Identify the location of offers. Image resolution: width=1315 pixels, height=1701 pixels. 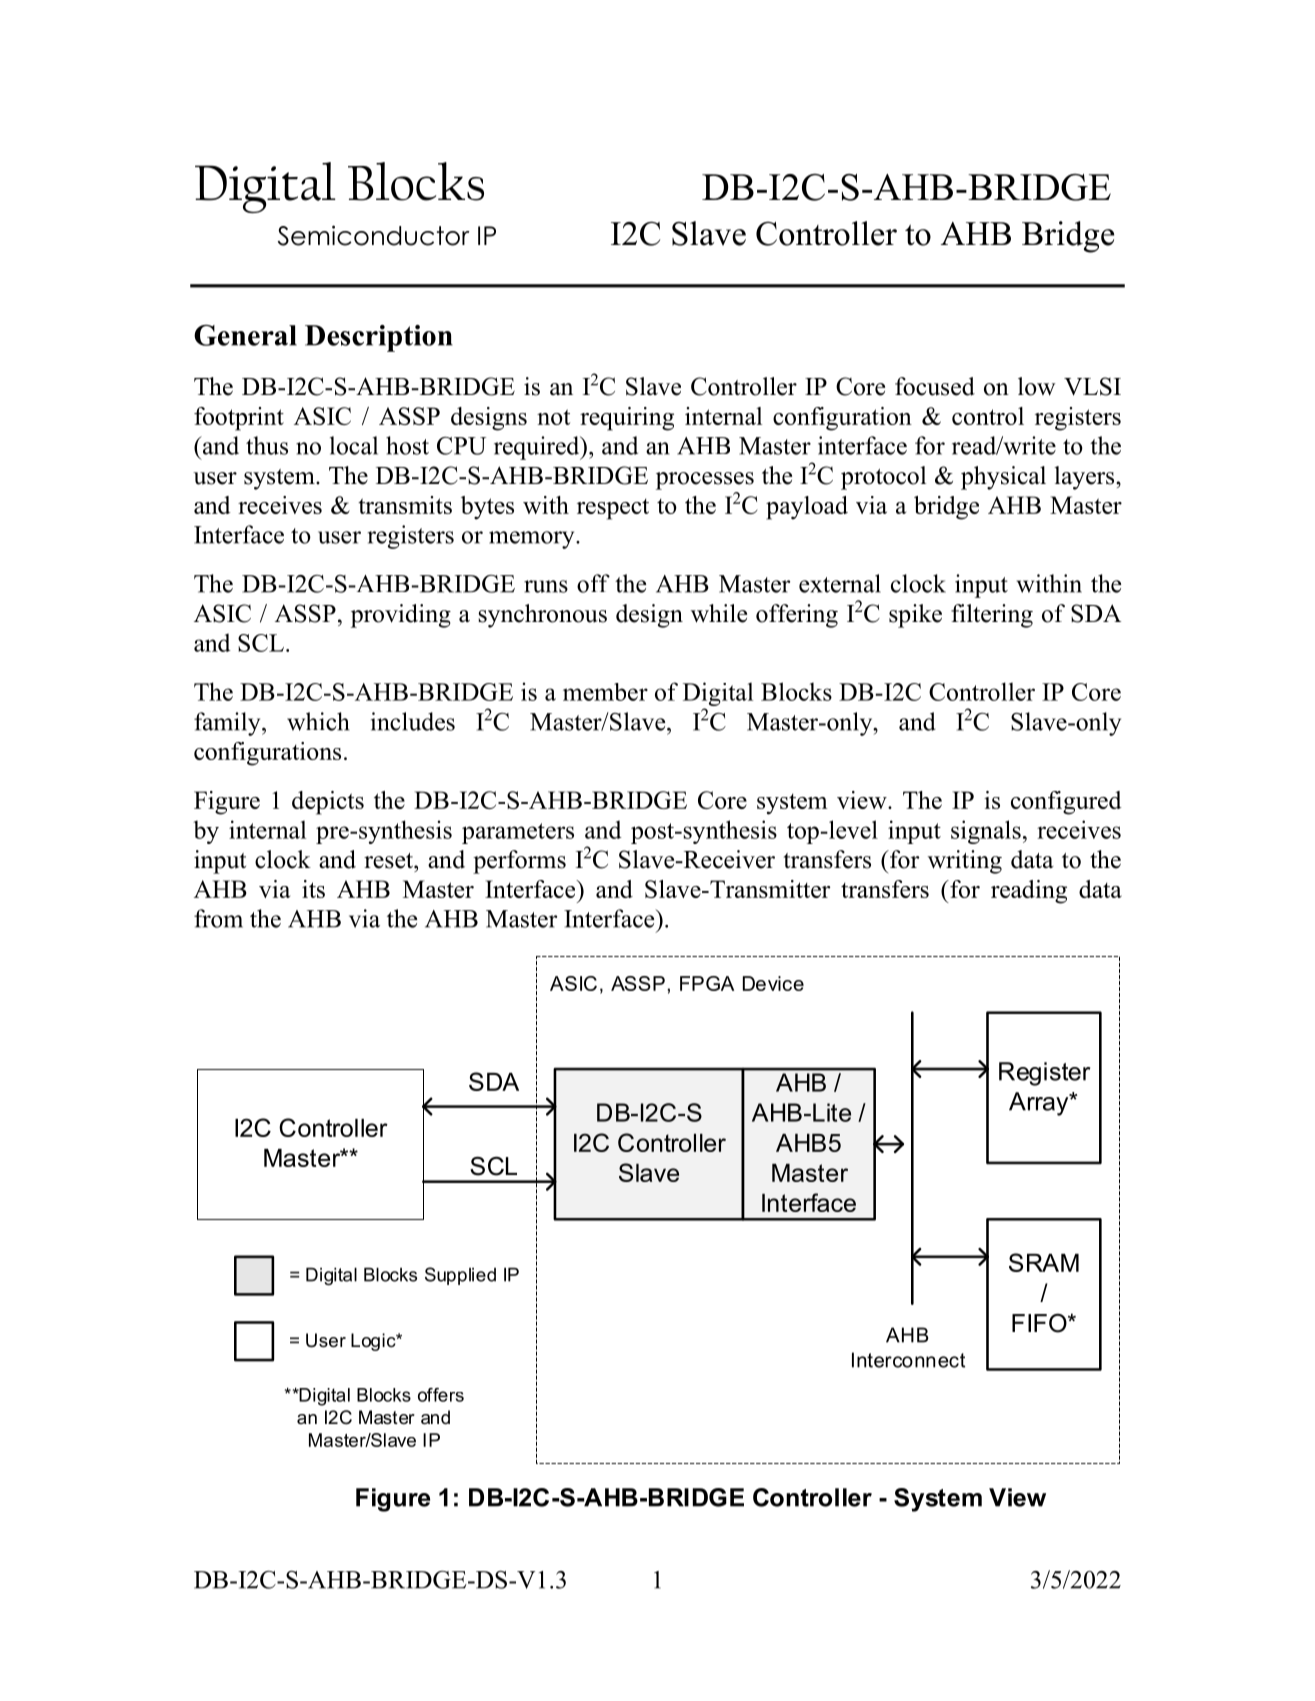
(441, 1395).
